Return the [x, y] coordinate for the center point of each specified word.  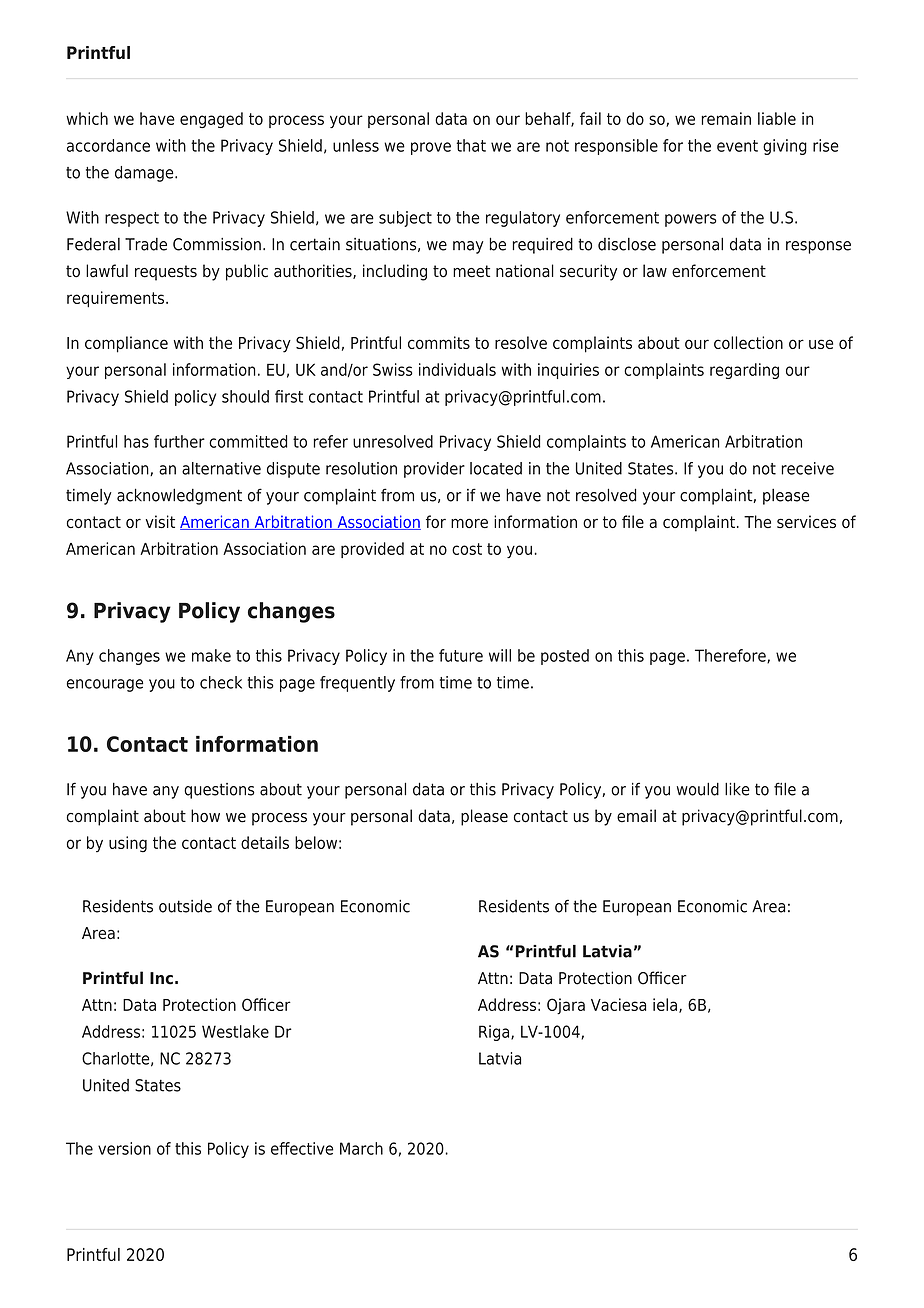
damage [145, 174]
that [471, 145]
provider [434, 470]
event [737, 146]
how [205, 816]
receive [807, 468]
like [737, 789]
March [361, 1148]
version [124, 1148]
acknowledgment [179, 496]
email [636, 816]
